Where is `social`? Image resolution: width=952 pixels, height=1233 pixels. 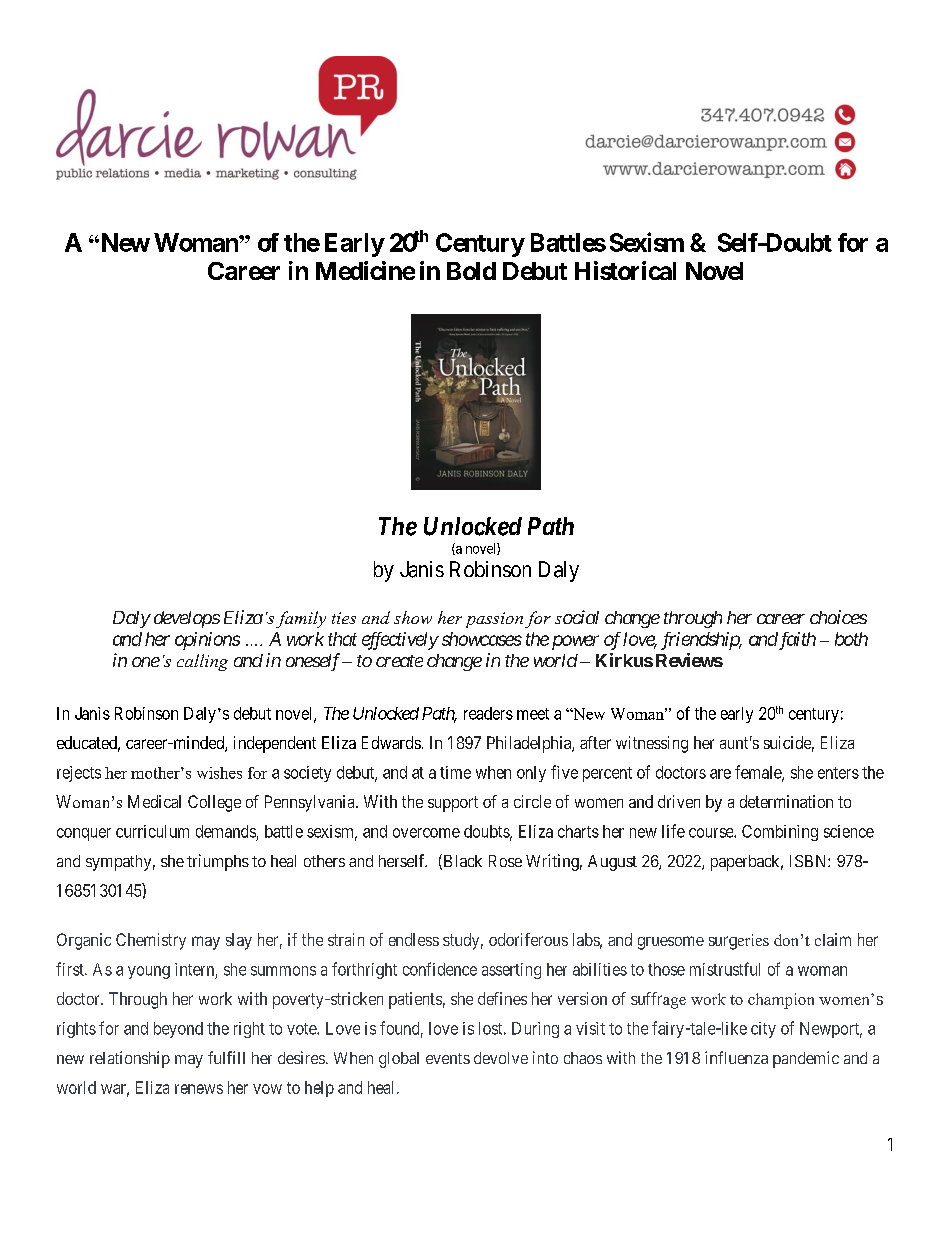 social is located at coordinates (577, 617).
